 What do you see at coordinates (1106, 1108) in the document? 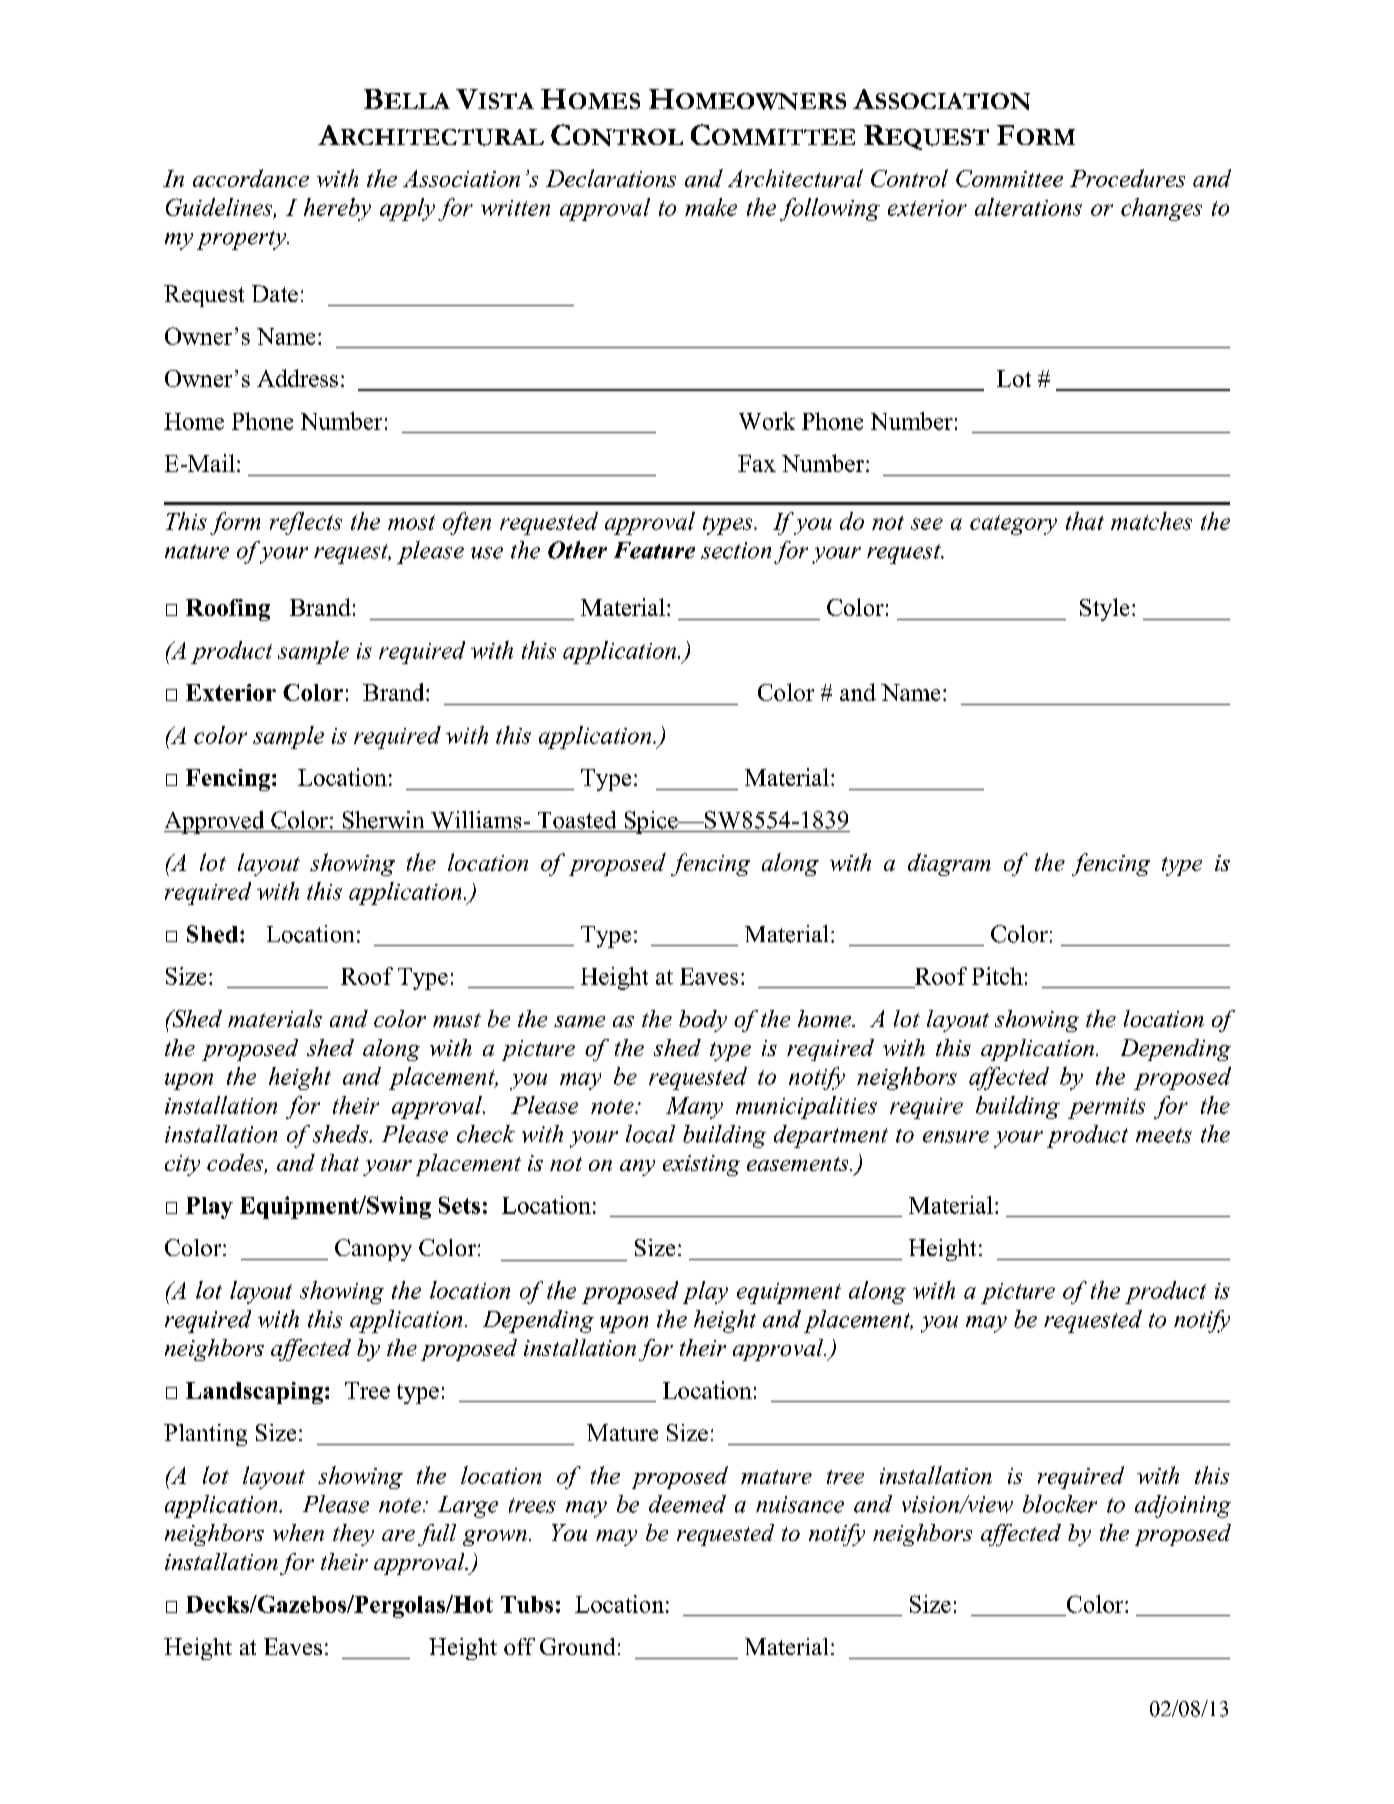
I see `permits` at bounding box center [1106, 1108].
